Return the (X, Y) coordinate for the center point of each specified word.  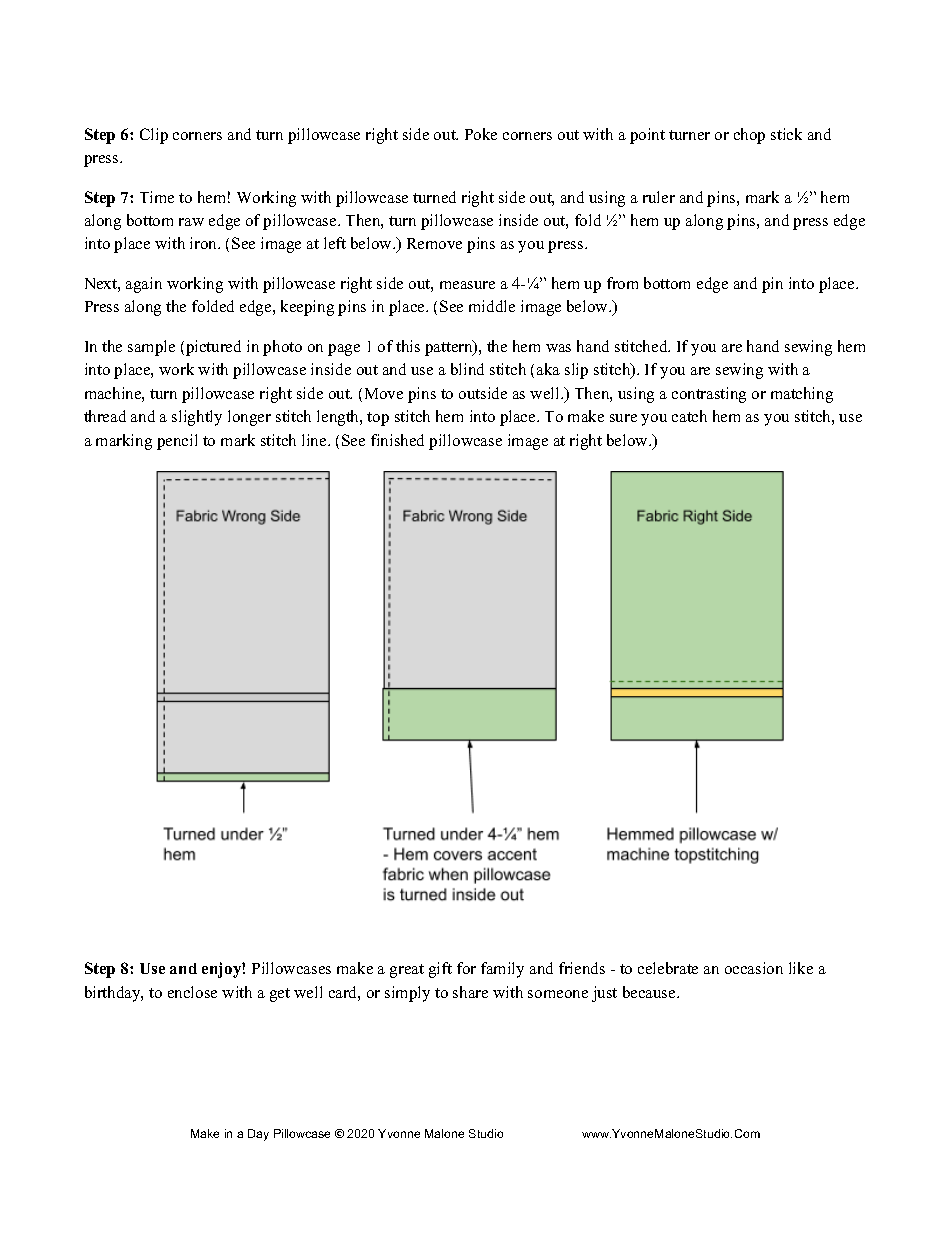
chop (749, 136)
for (466, 968)
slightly (197, 418)
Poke (481, 134)
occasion (754, 968)
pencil (177, 442)
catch (689, 416)
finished (397, 440)
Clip (154, 136)
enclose (192, 992)
